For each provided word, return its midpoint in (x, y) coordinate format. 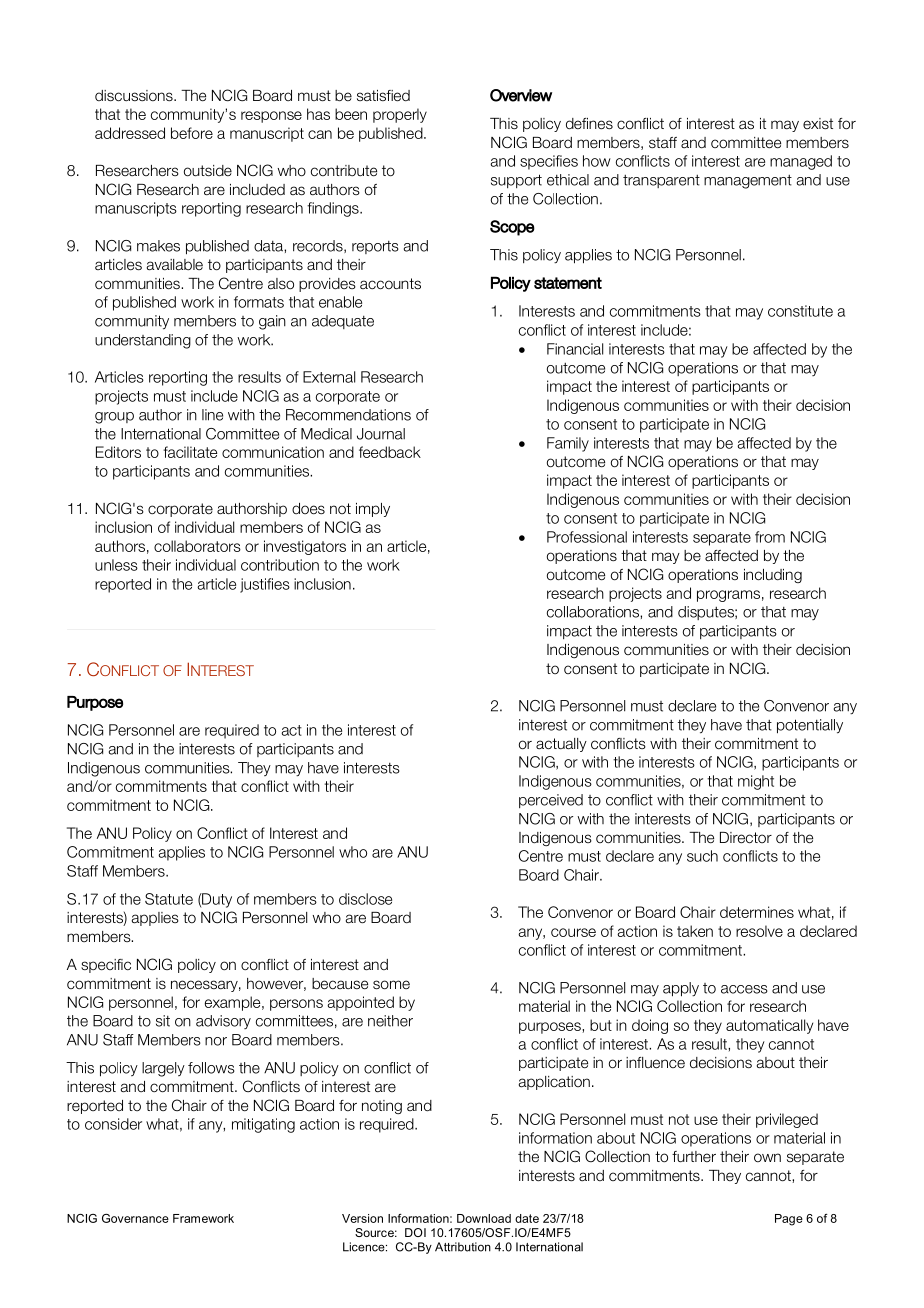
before (192, 133)
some (391, 985)
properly (400, 115)
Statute (169, 899)
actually (561, 745)
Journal (381, 434)
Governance (135, 1218)
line (212, 415)
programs (728, 596)
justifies (265, 585)
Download (484, 1218)
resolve (759, 931)
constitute (800, 311)
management (748, 182)
